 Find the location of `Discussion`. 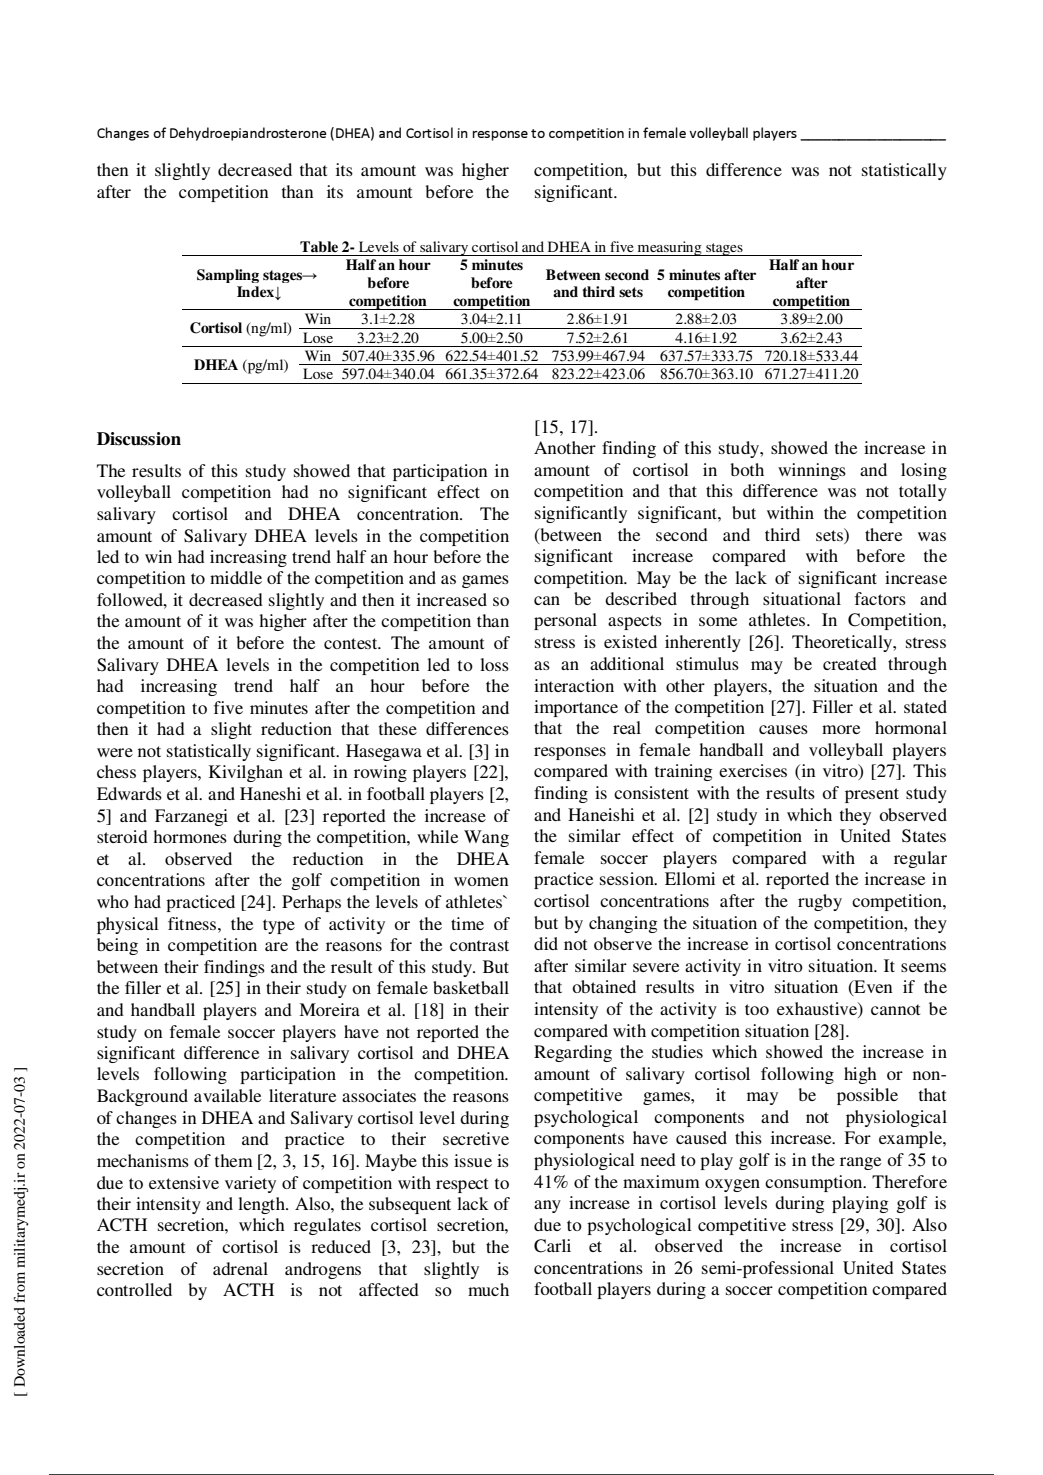

Discussion is located at coordinates (139, 439).
